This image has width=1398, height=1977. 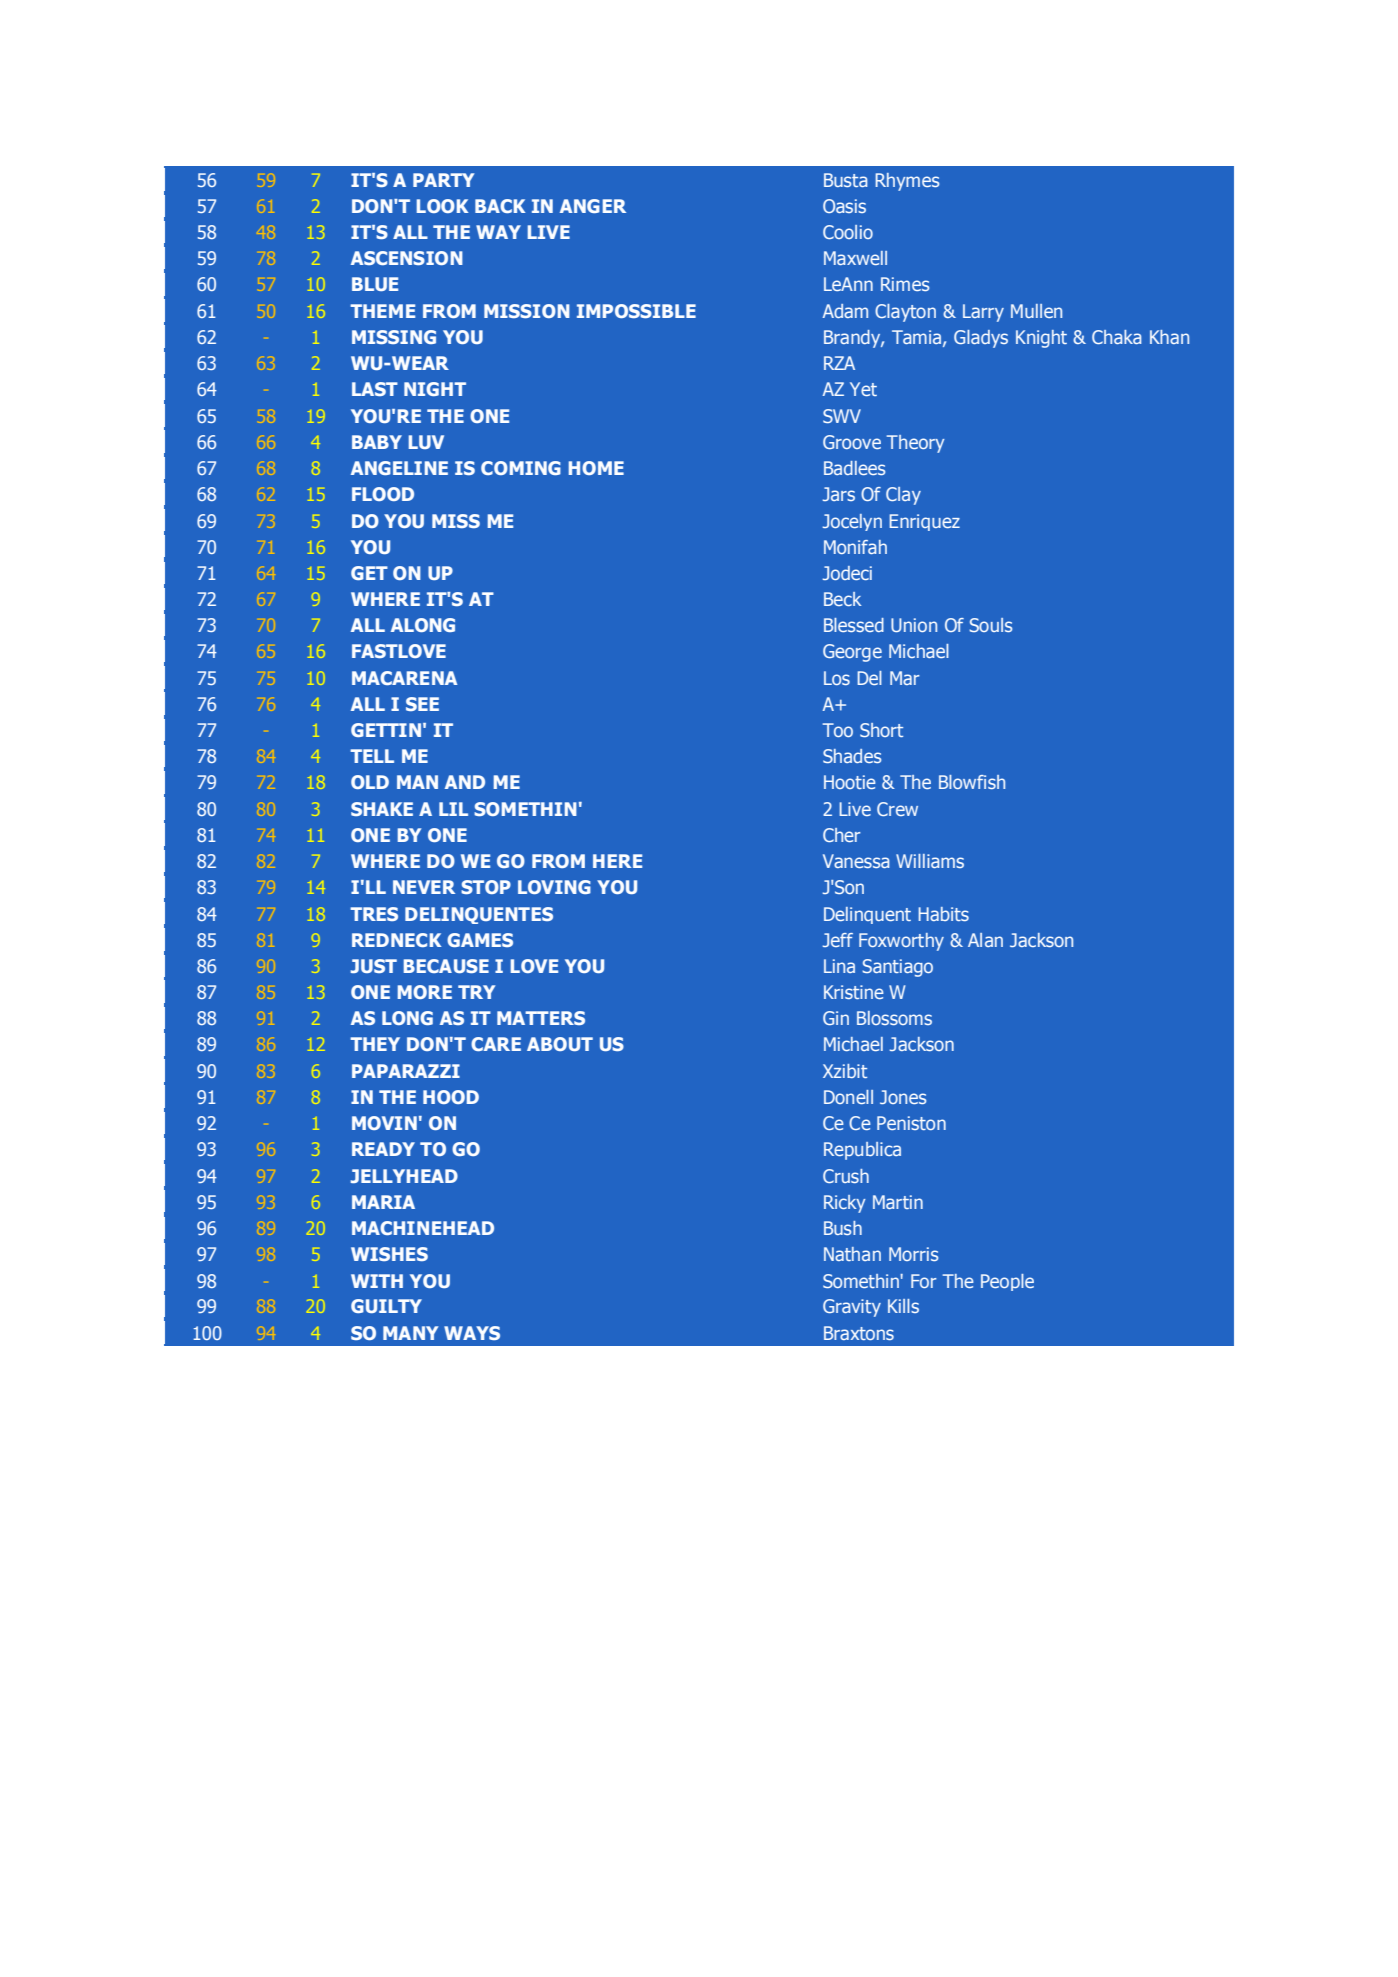 I want to click on Gravity, so click(x=852, y=1308).
